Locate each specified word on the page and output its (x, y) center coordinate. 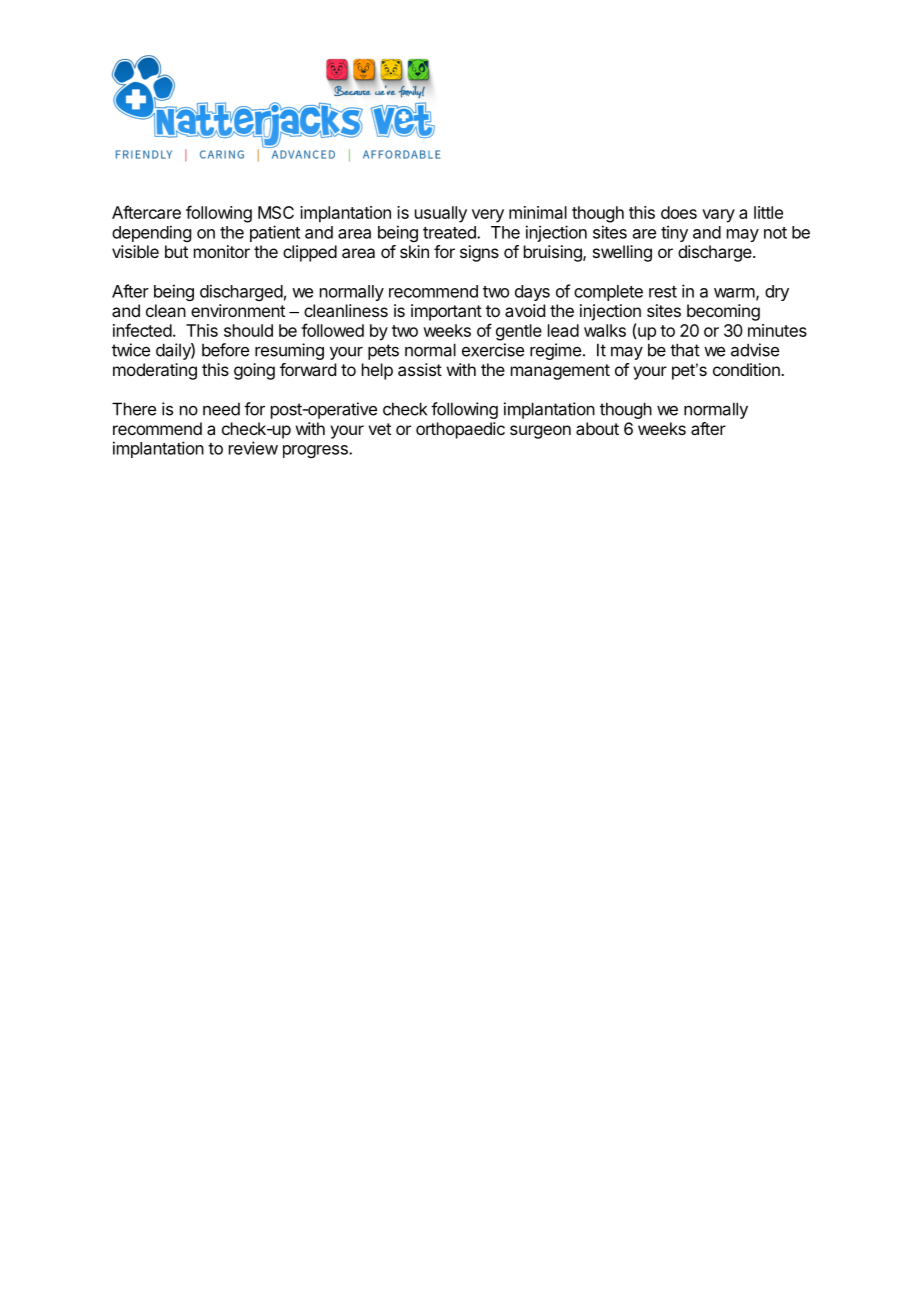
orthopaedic (460, 430)
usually (441, 214)
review (253, 448)
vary (718, 216)
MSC (276, 212)
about (597, 428)
